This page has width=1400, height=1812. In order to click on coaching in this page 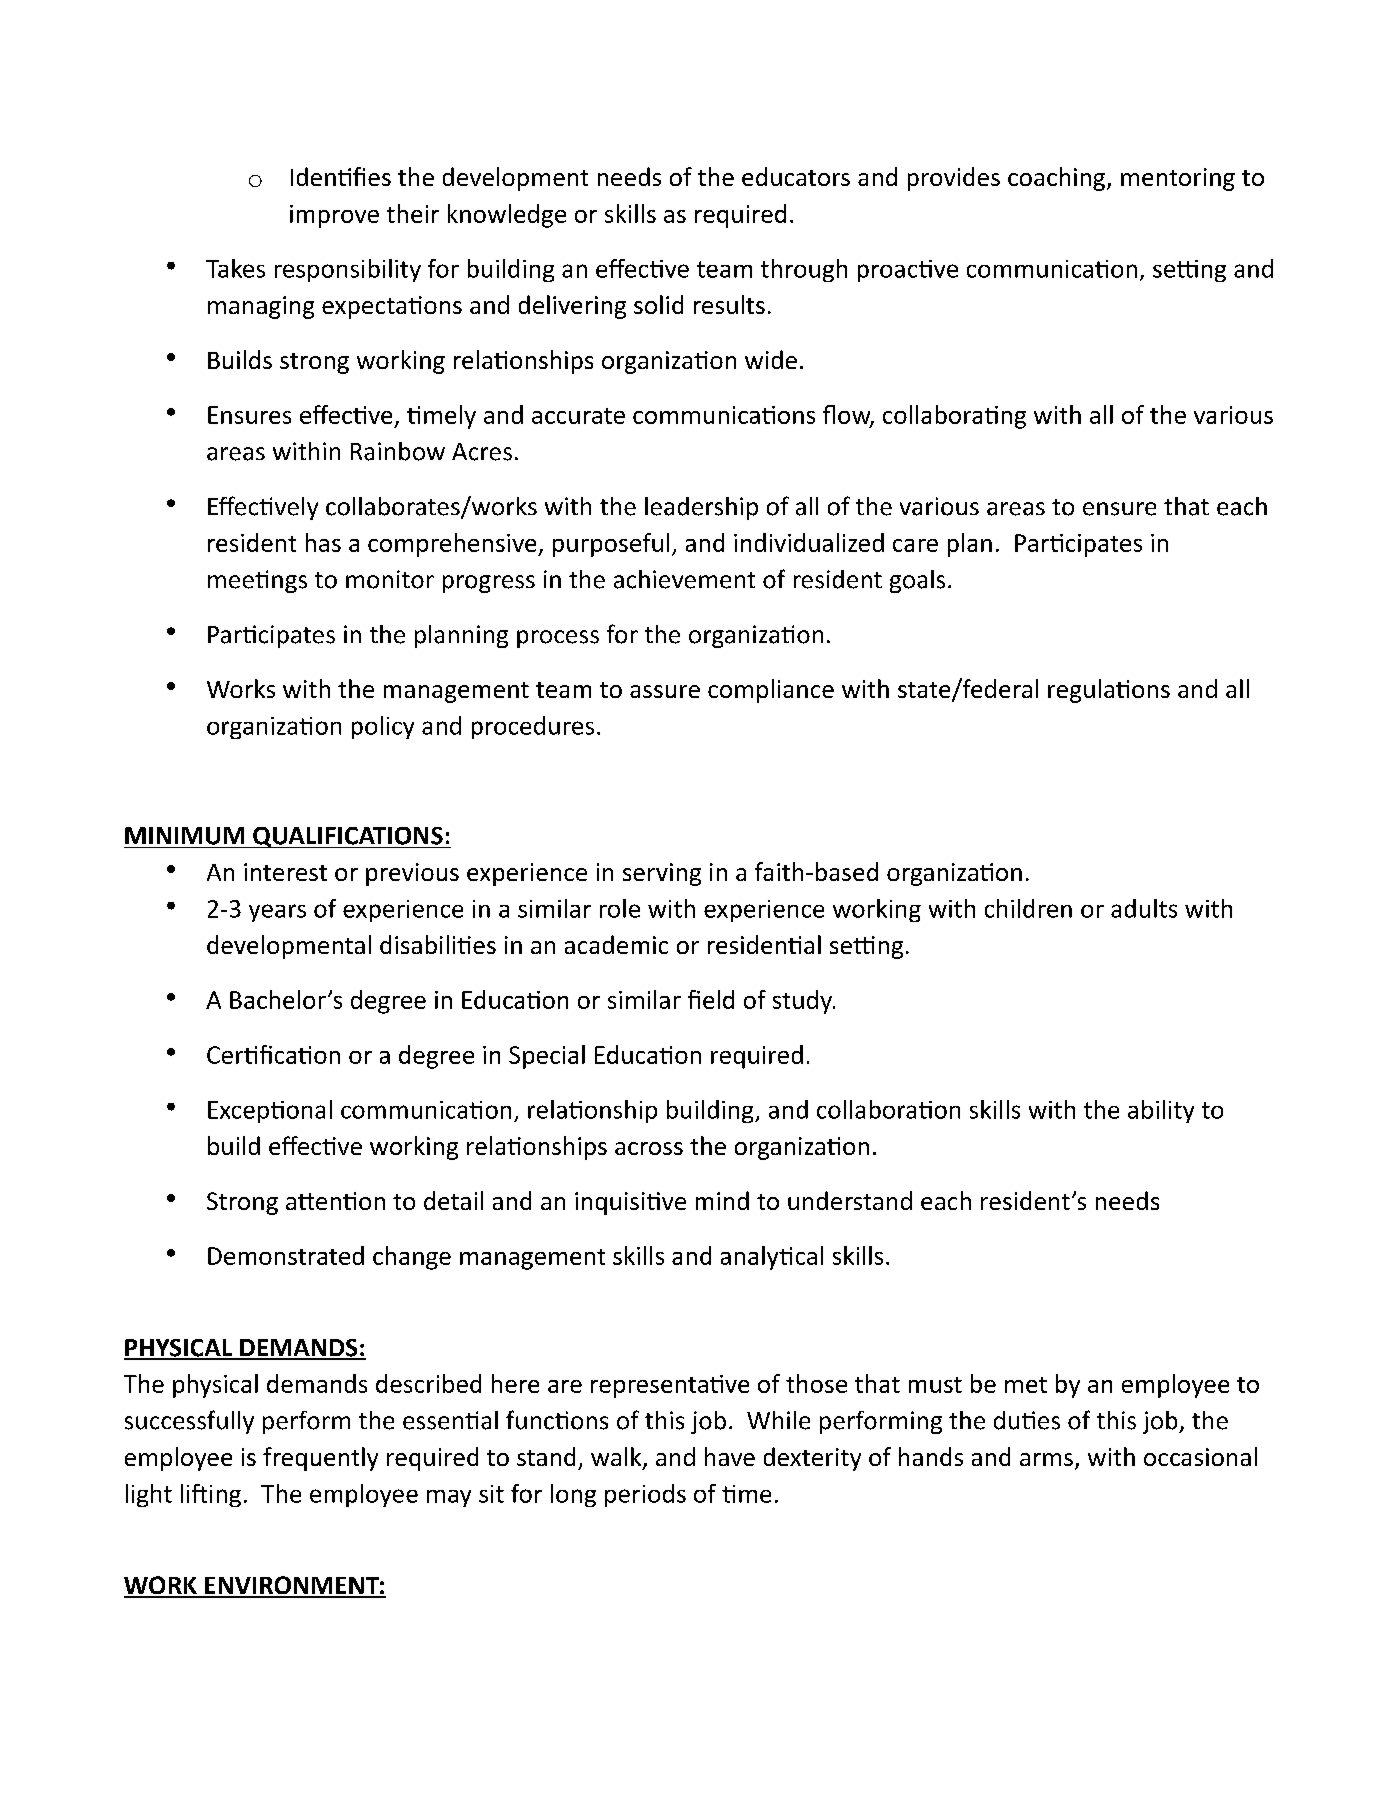, I will do `click(1056, 179)`.
